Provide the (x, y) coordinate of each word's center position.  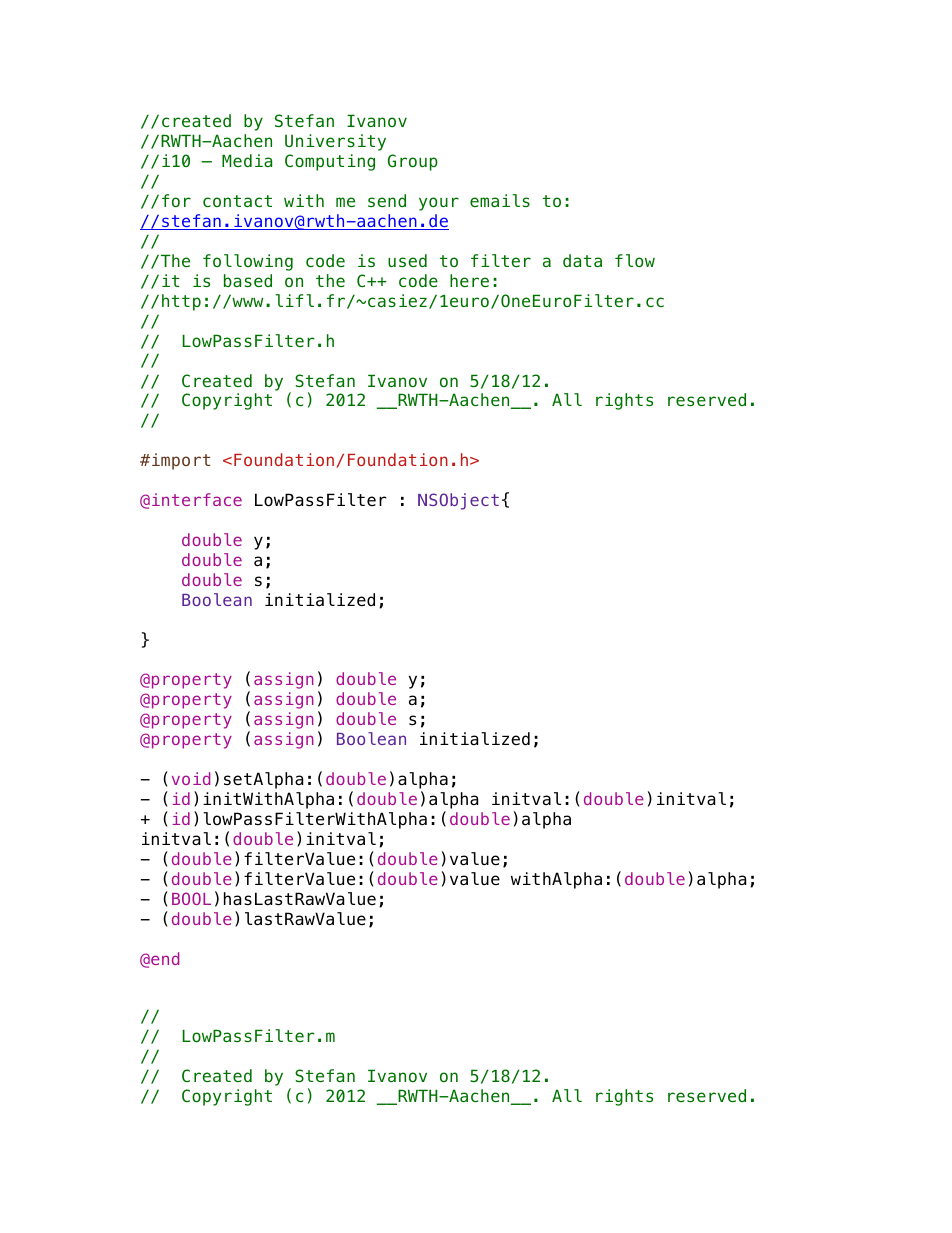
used (407, 260)
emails (500, 200)
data (582, 260)
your (439, 204)
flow (635, 260)
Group (413, 162)
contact (237, 201)
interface (197, 499)
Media (247, 160)
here (469, 280)
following (248, 262)
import (181, 461)
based (248, 280)
